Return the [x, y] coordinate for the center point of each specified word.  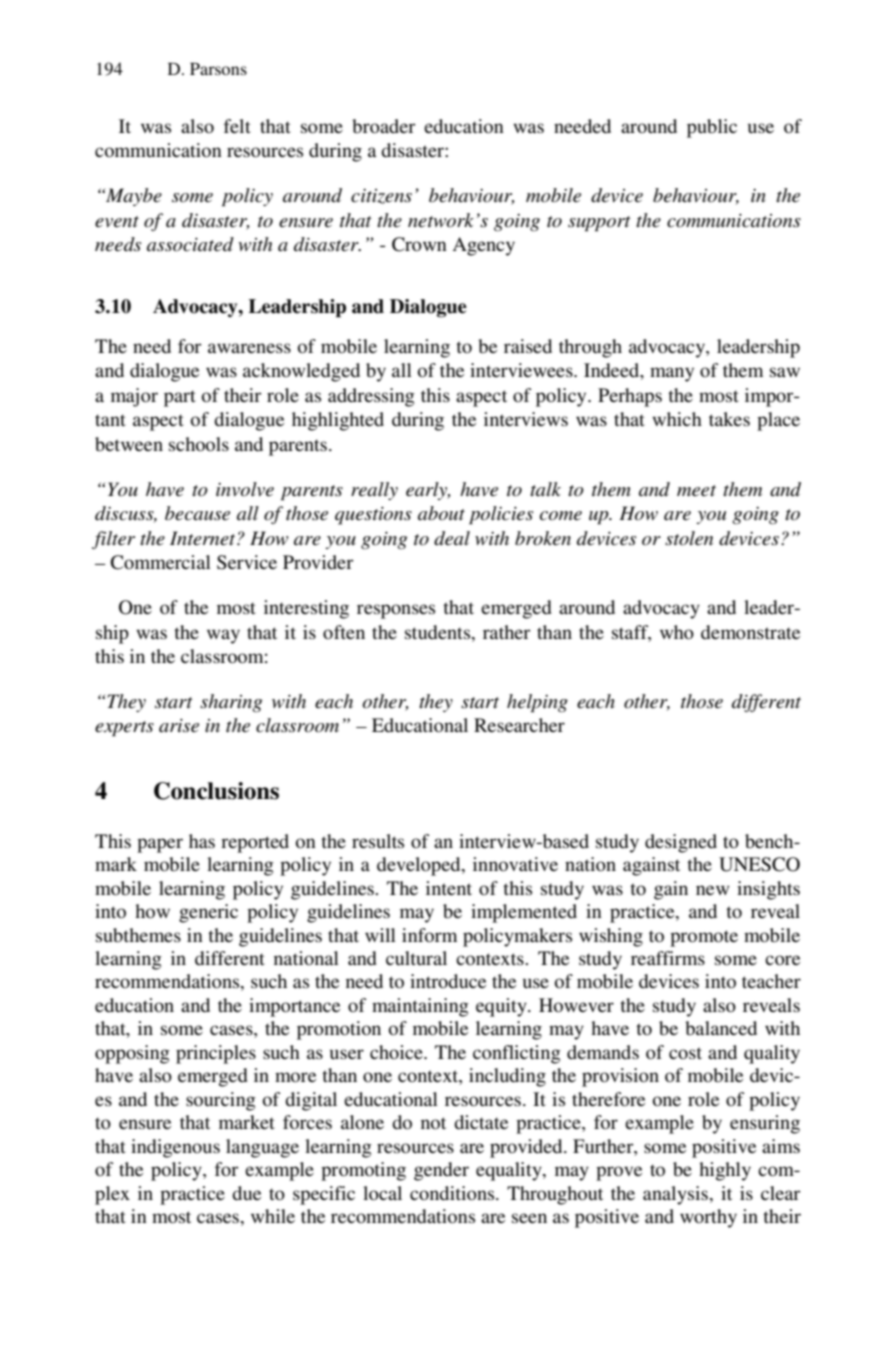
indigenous [175, 1148]
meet [696, 490]
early [428, 491]
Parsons [218, 69]
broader [383, 126]
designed [681, 843]
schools [199, 444]
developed [420, 866]
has [202, 841]
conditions [453, 1193]
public [712, 128]
